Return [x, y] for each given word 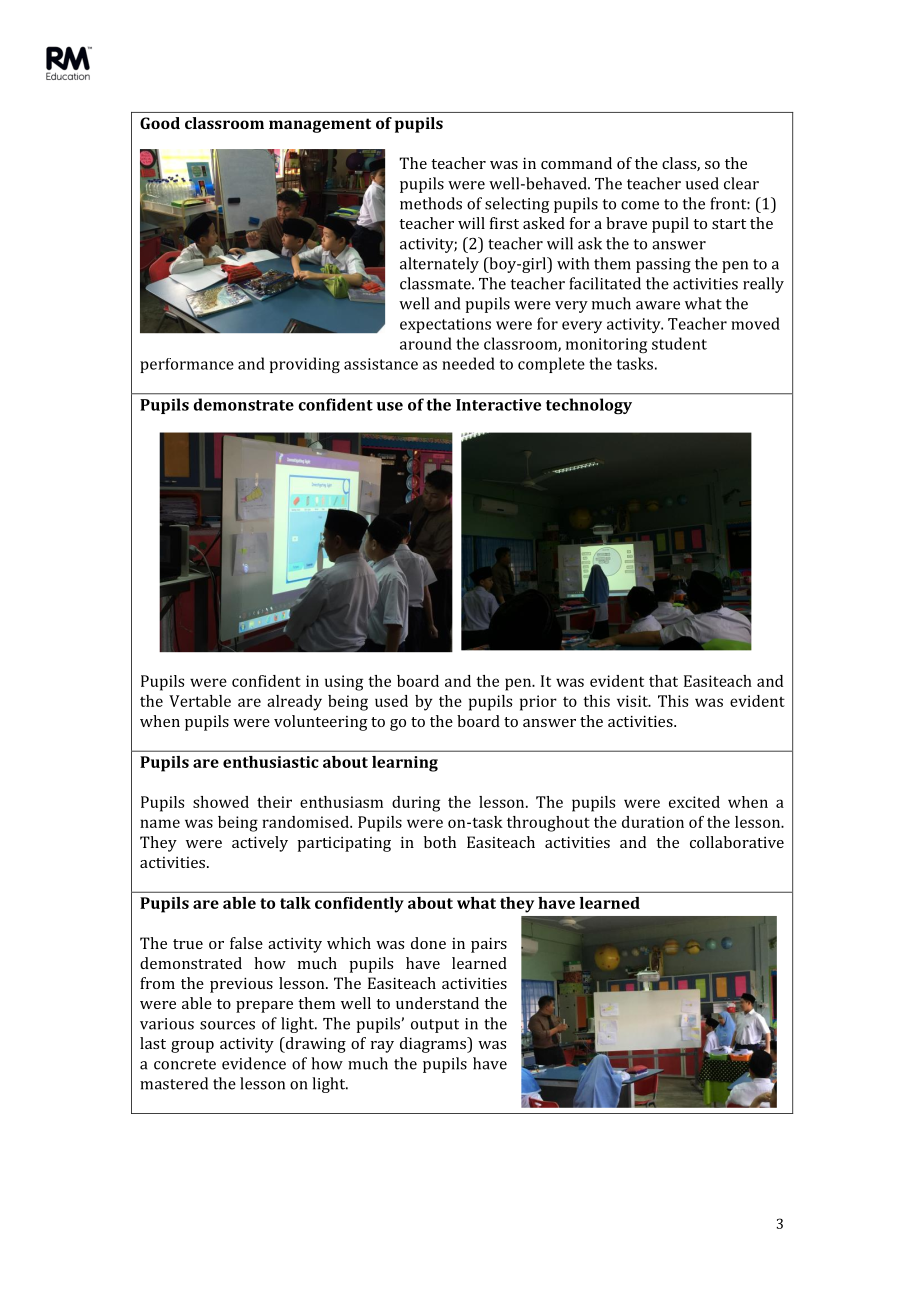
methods [431, 203]
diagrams [434, 1045]
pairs [489, 945]
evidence [254, 1063]
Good [160, 123]
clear [741, 183]
